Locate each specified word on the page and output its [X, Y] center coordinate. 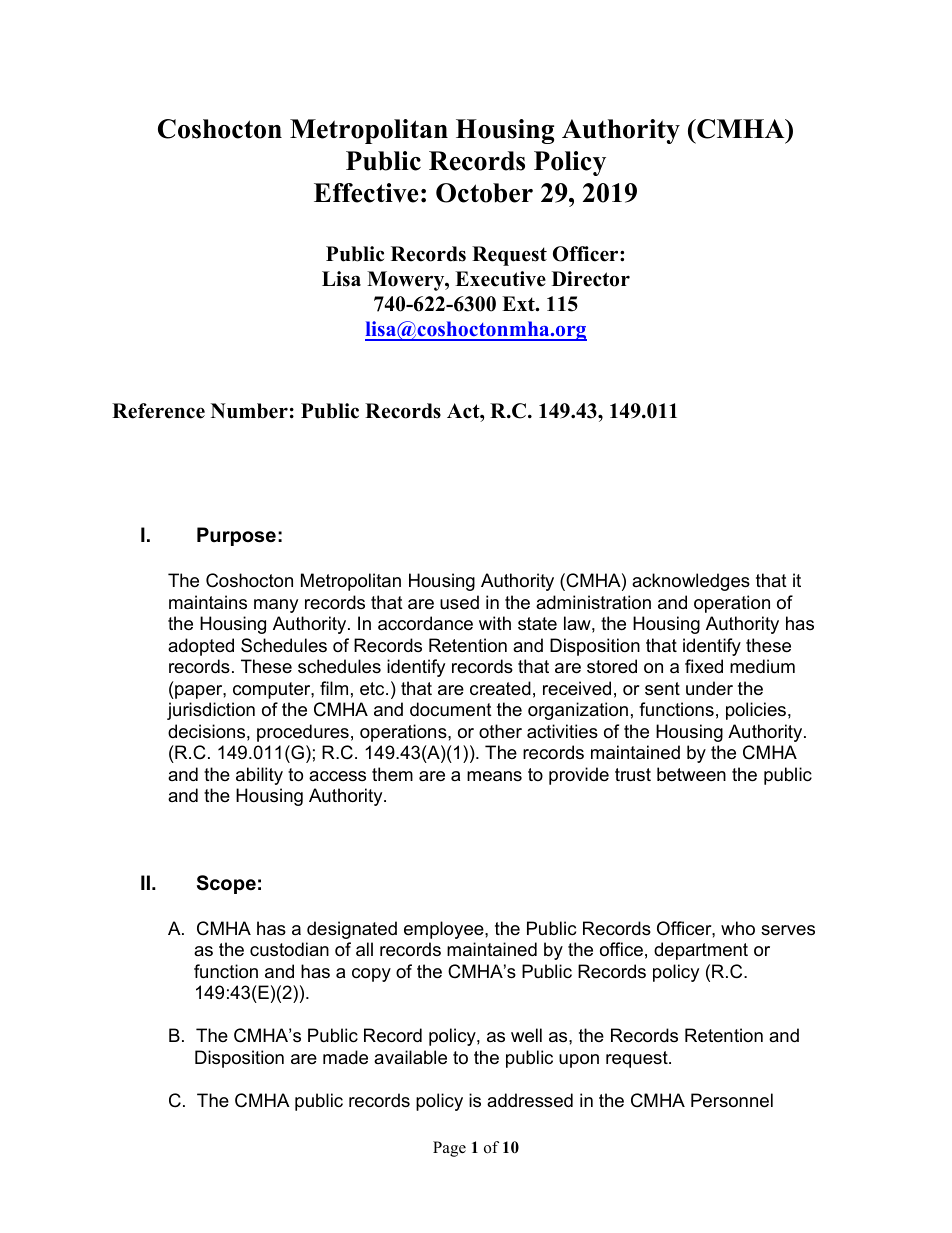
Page [449, 1149]
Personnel [732, 1100]
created [500, 688]
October [484, 193]
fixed [704, 666]
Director [591, 279]
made [345, 1057]
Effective [366, 193]
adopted [201, 647]
